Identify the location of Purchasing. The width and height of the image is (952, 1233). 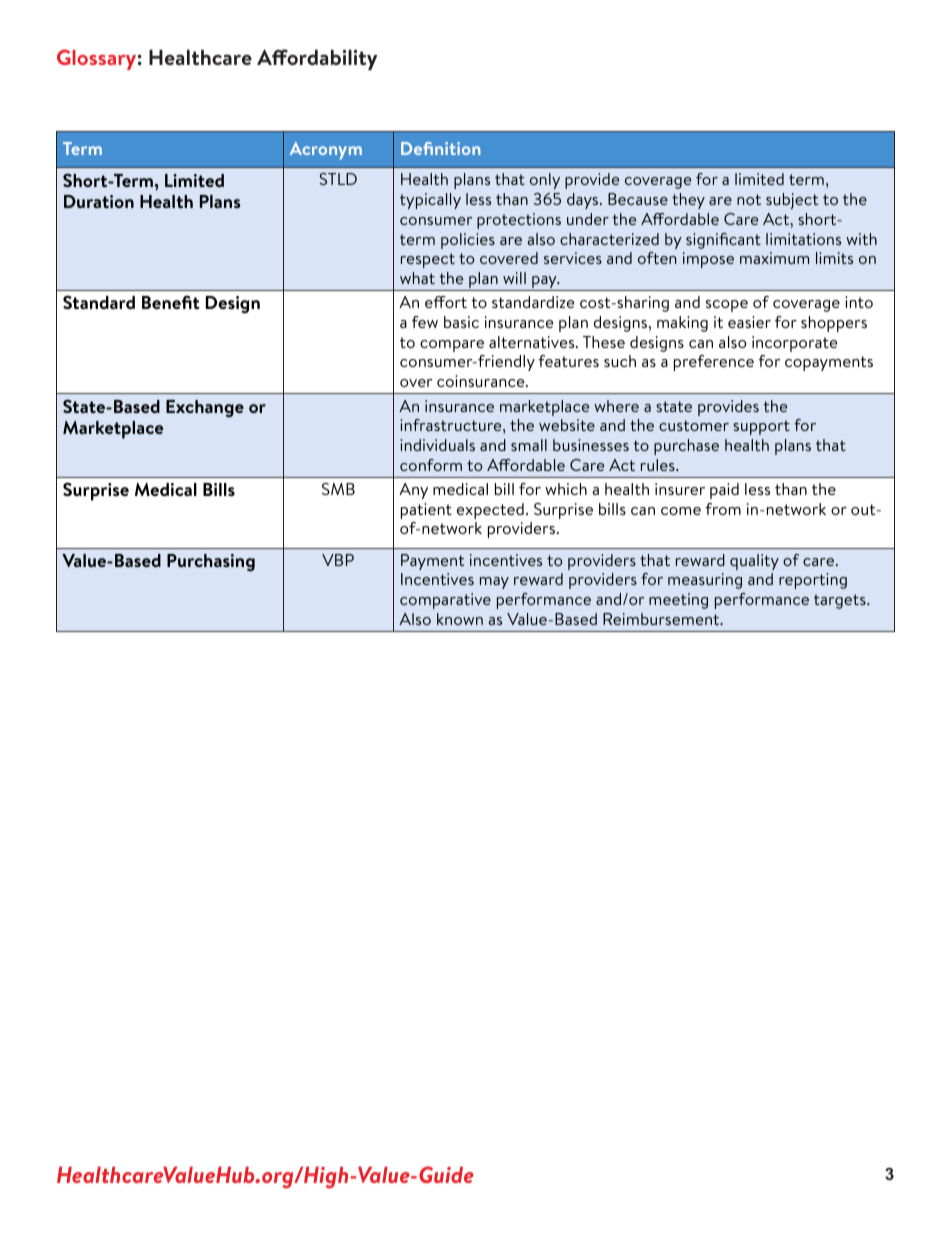
(211, 563).
